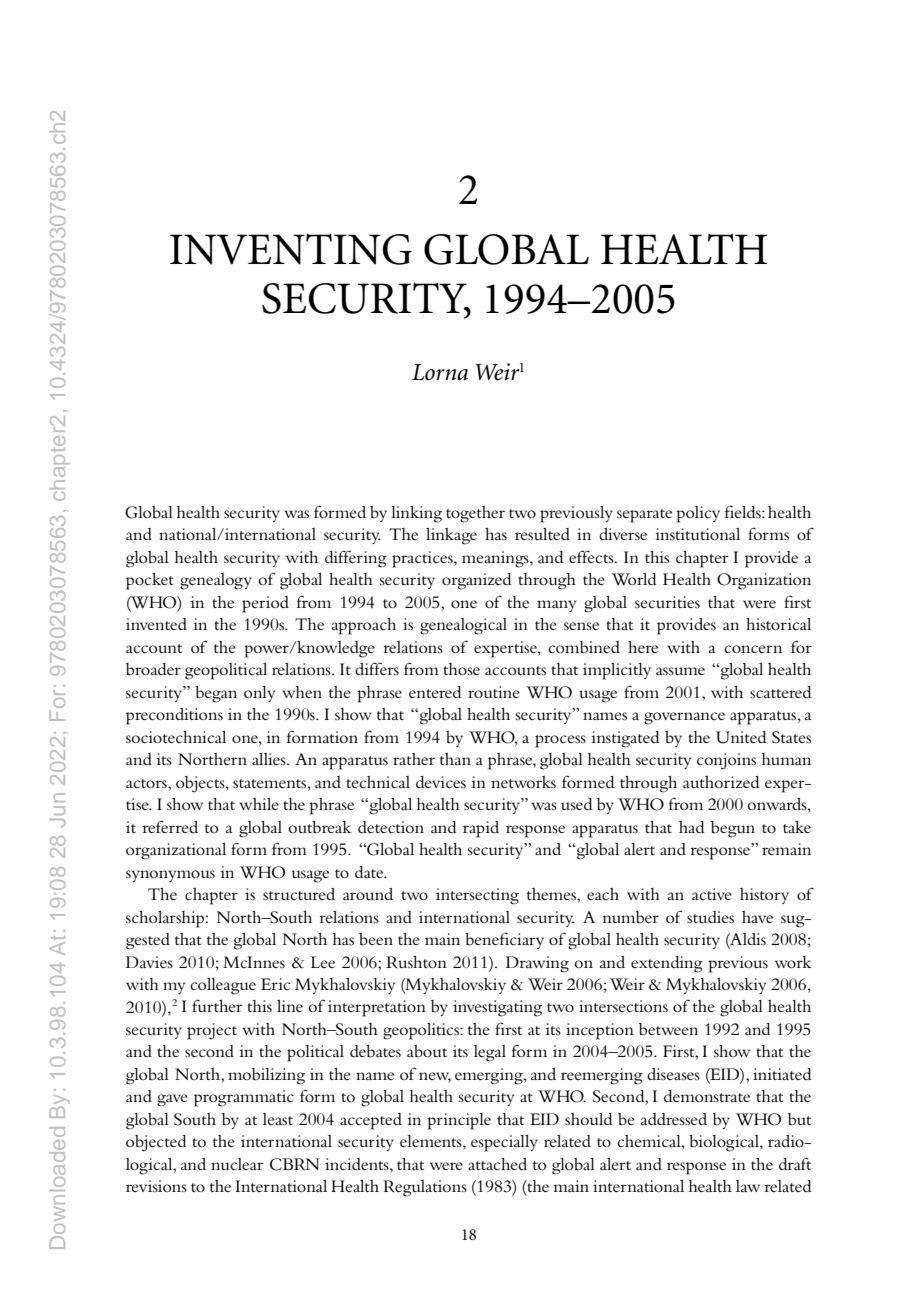  Describe the element at coordinates (710, 917) in the image. I see `studies` at that location.
